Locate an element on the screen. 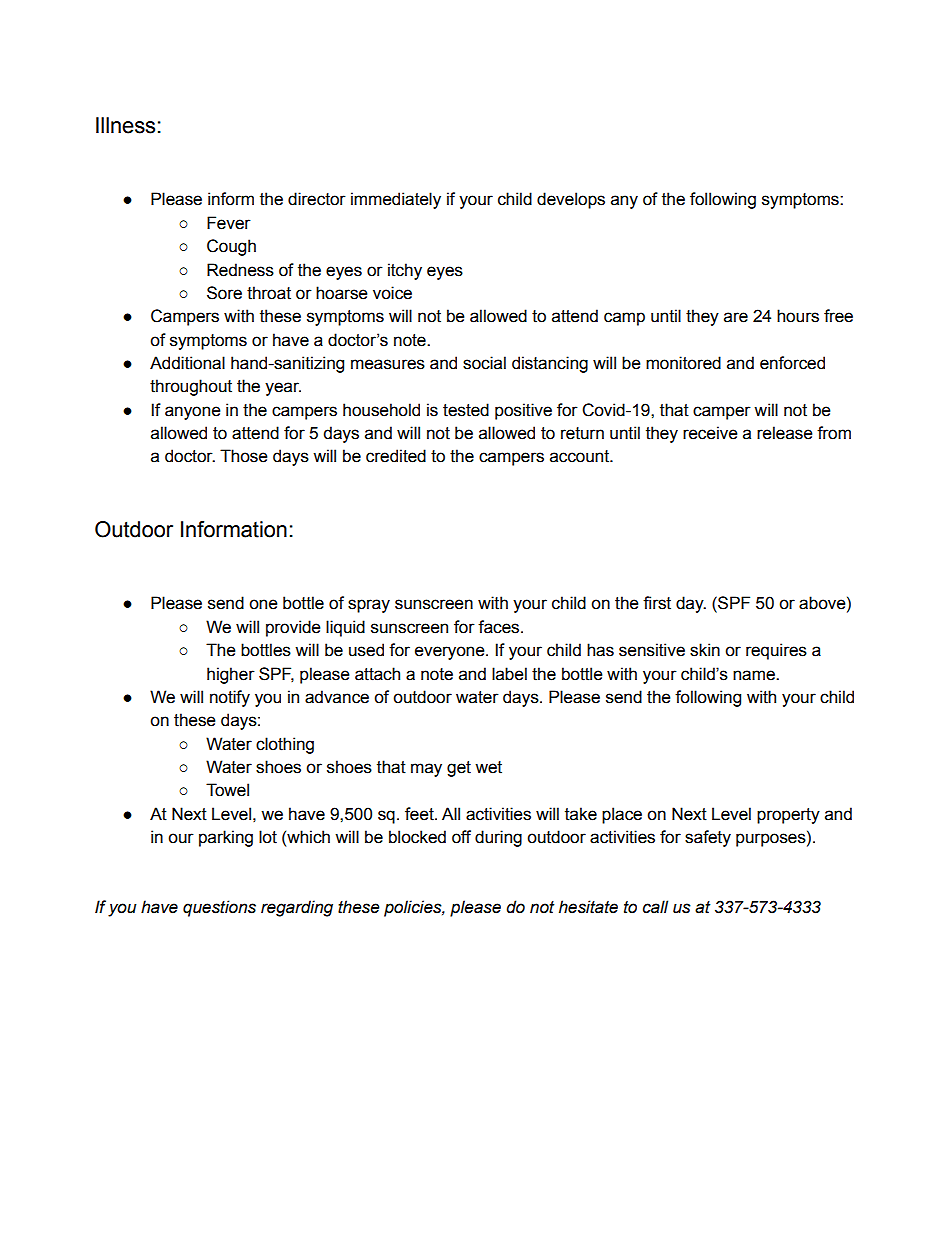 The image size is (952, 1233). questions is located at coordinates (219, 908).
